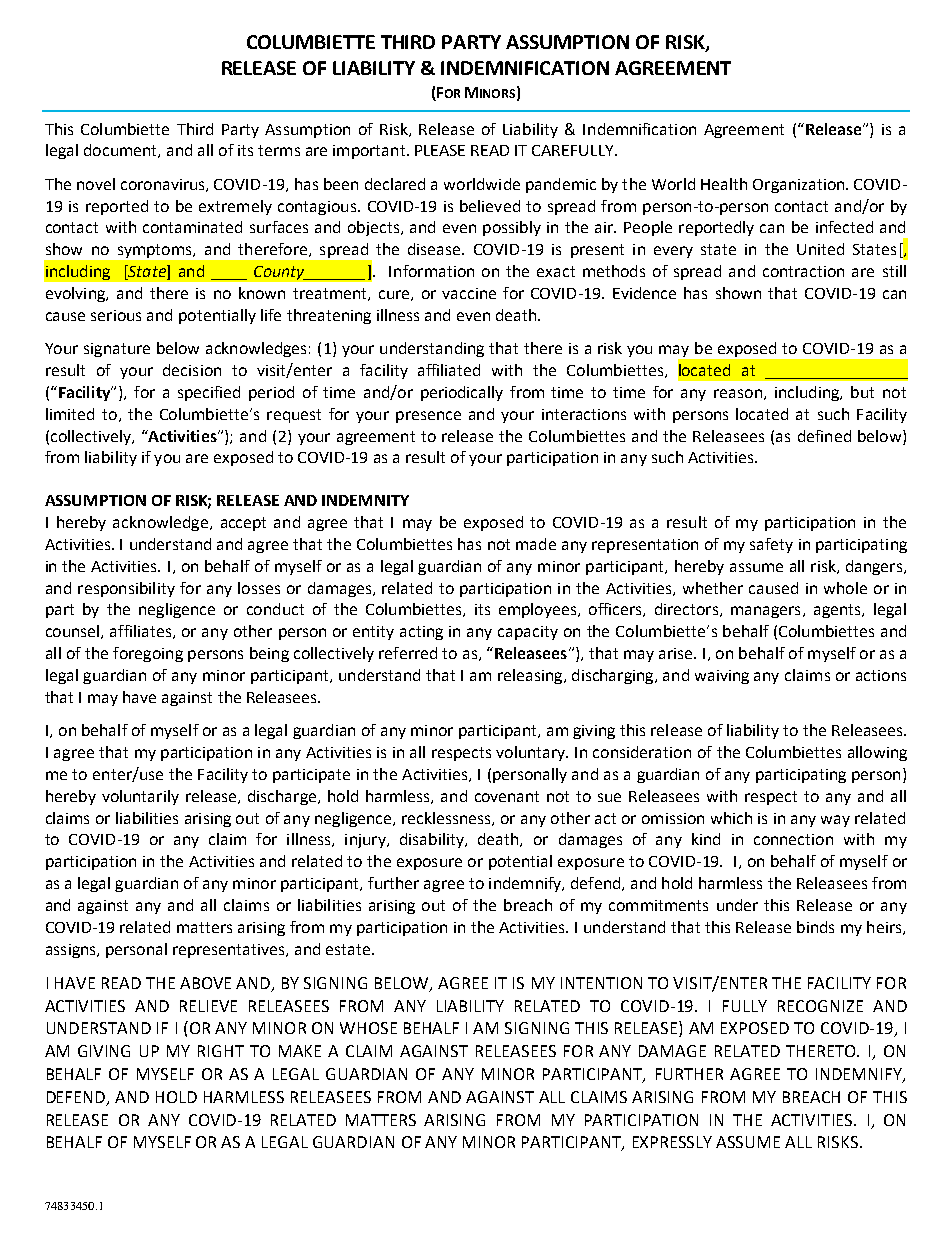  Describe the element at coordinates (672, 1142) in the document. I see `EXPRESSLY` at that location.
